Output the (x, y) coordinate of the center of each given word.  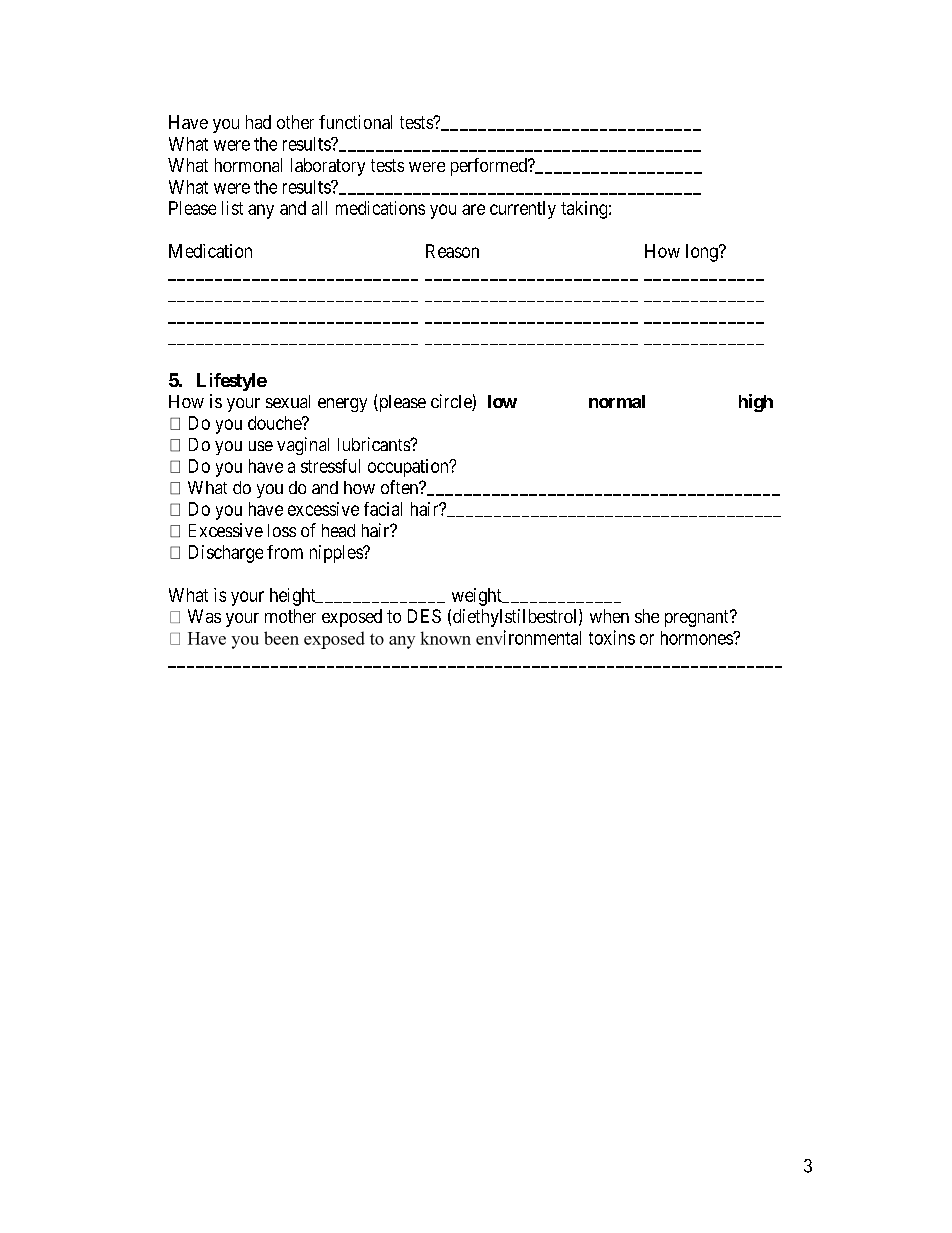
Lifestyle (232, 382)
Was (204, 616)
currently (523, 210)
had (258, 122)
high (756, 403)
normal (617, 401)
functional (355, 122)
